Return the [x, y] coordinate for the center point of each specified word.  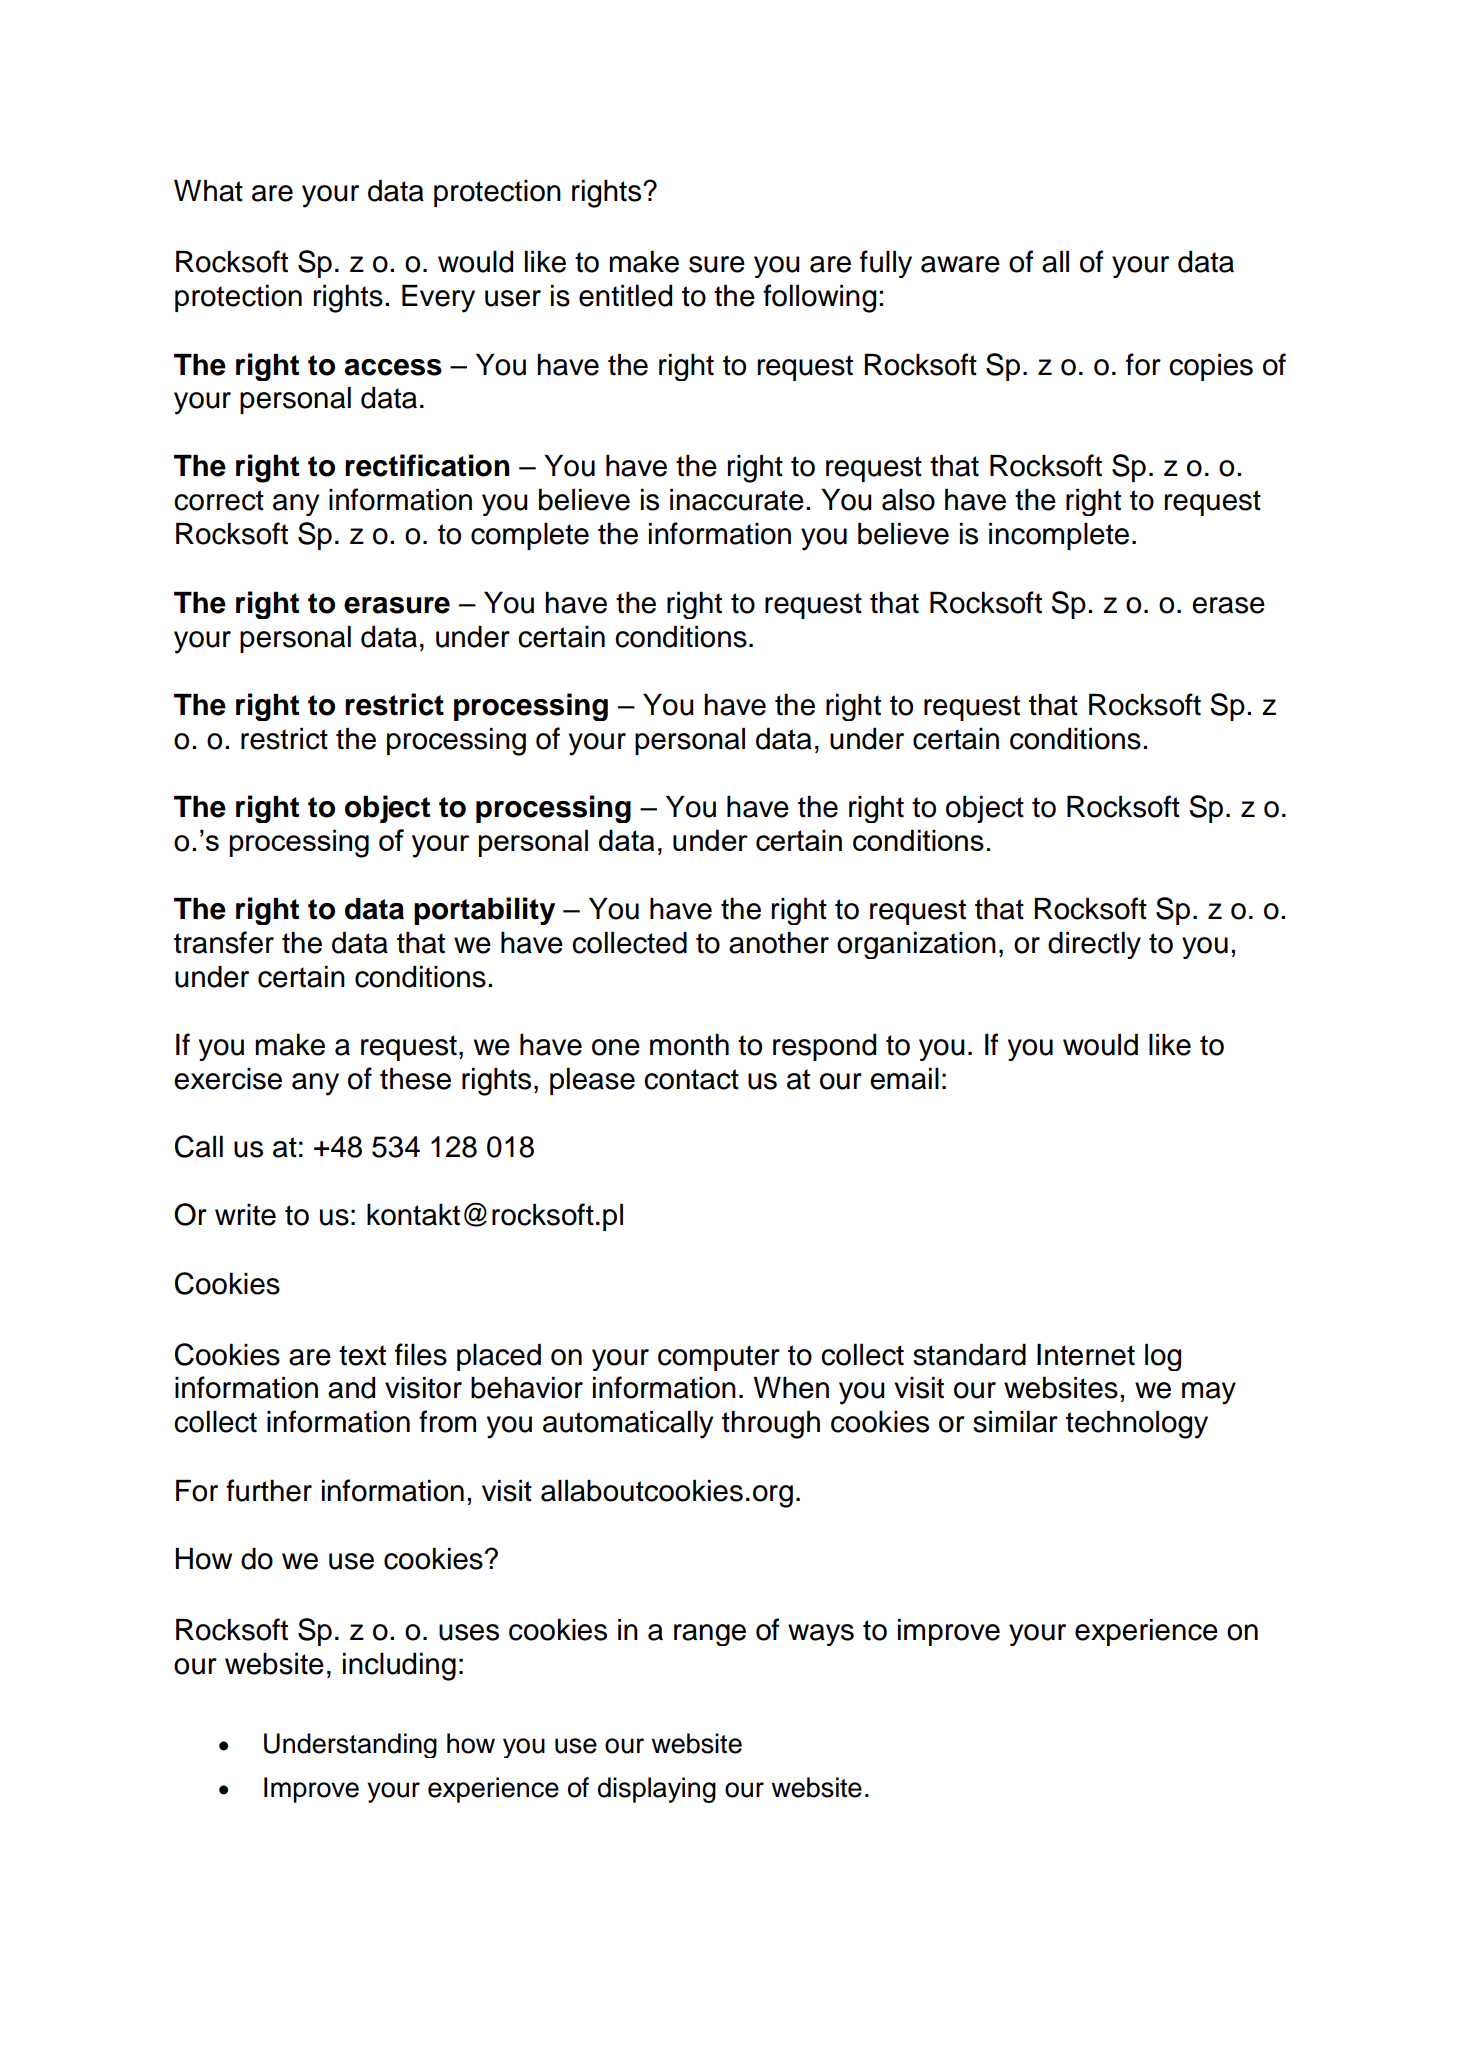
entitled [625, 296]
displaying [657, 1790]
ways [821, 1635]
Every [438, 299]
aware [960, 264]
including [399, 1667]
